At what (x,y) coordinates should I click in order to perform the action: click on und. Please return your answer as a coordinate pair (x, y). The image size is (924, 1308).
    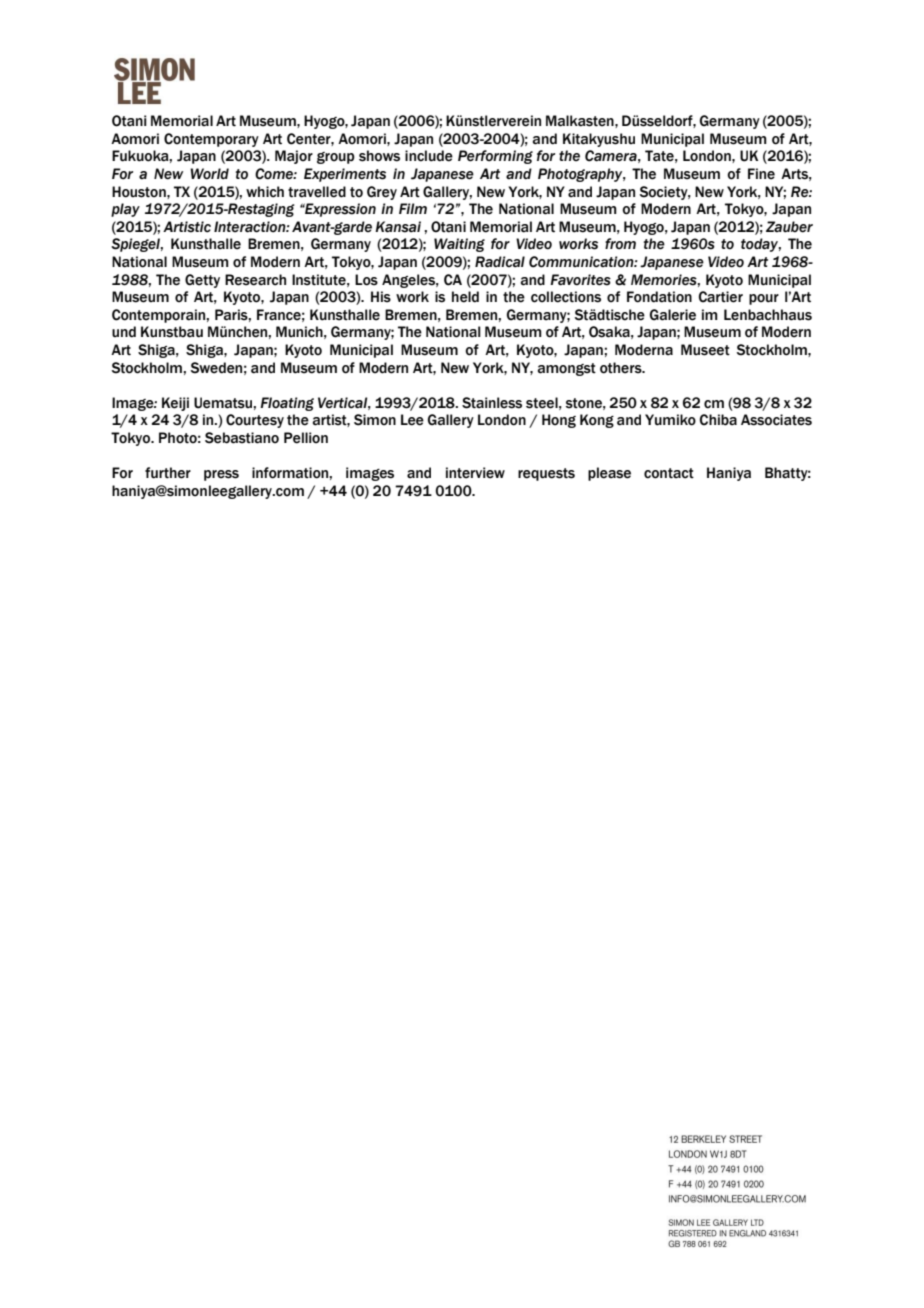
    Looking at the image, I should click on (124, 332).
